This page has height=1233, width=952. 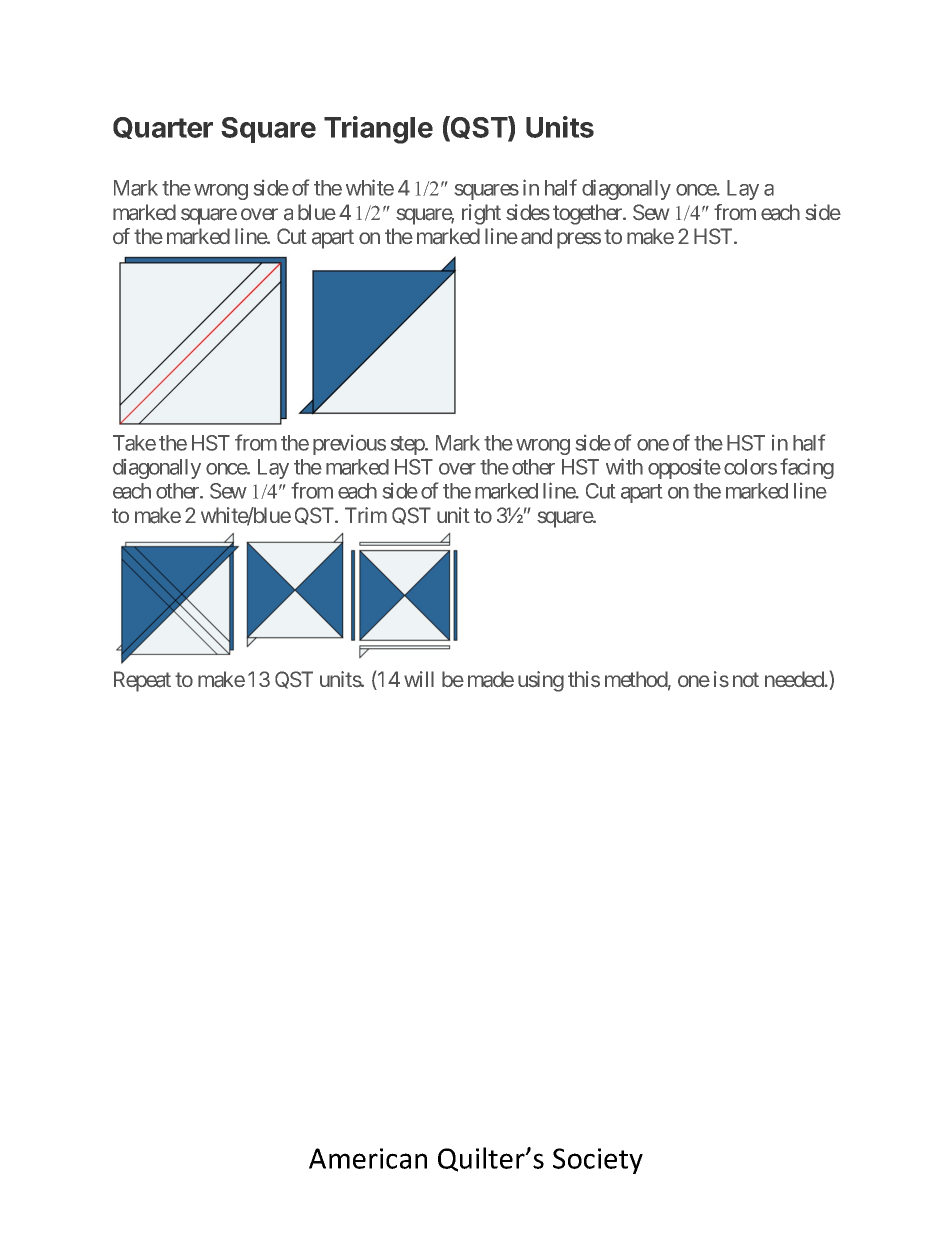 I want to click on will, so click(x=419, y=679).
